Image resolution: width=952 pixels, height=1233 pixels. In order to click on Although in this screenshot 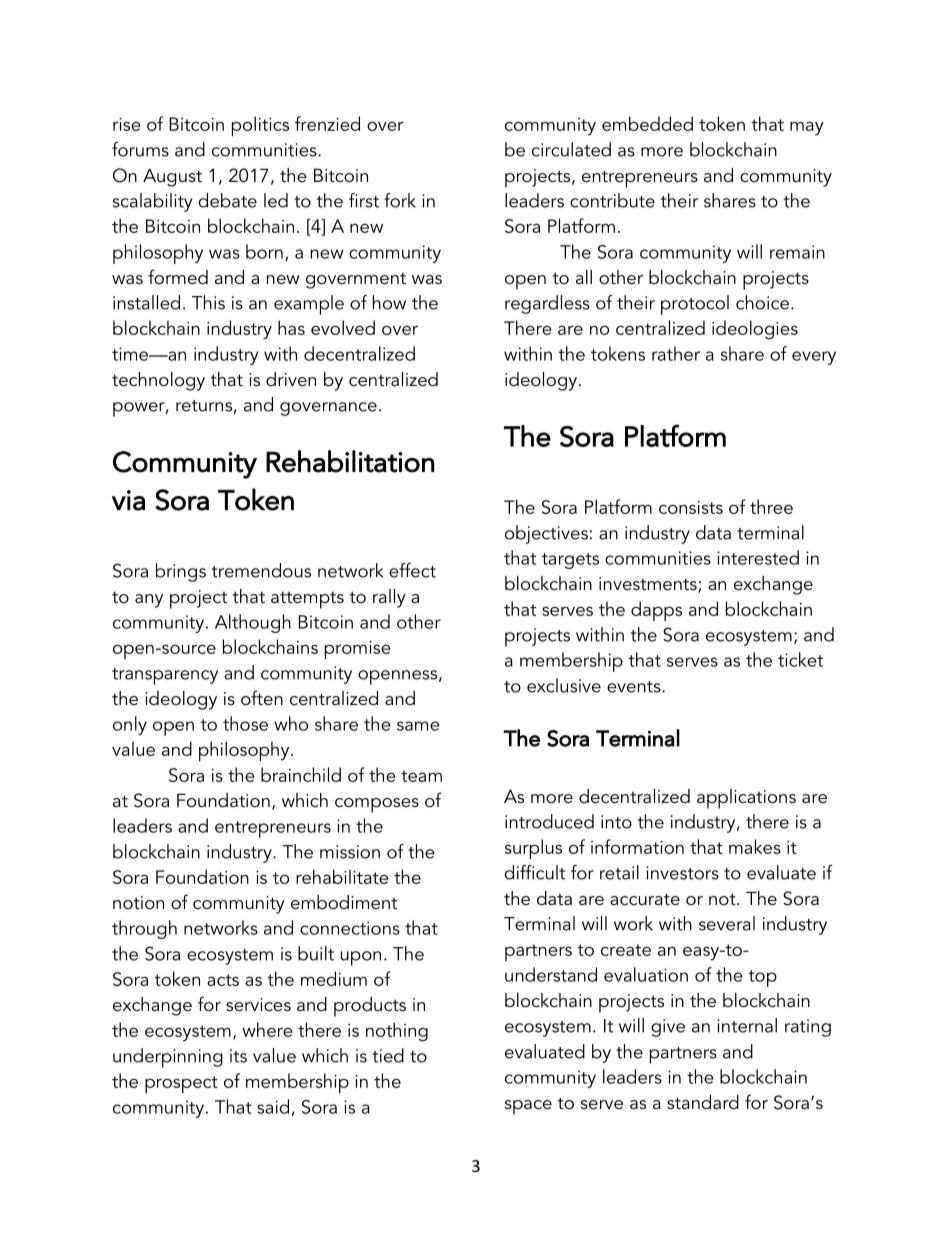, I will do `click(253, 623)`.
